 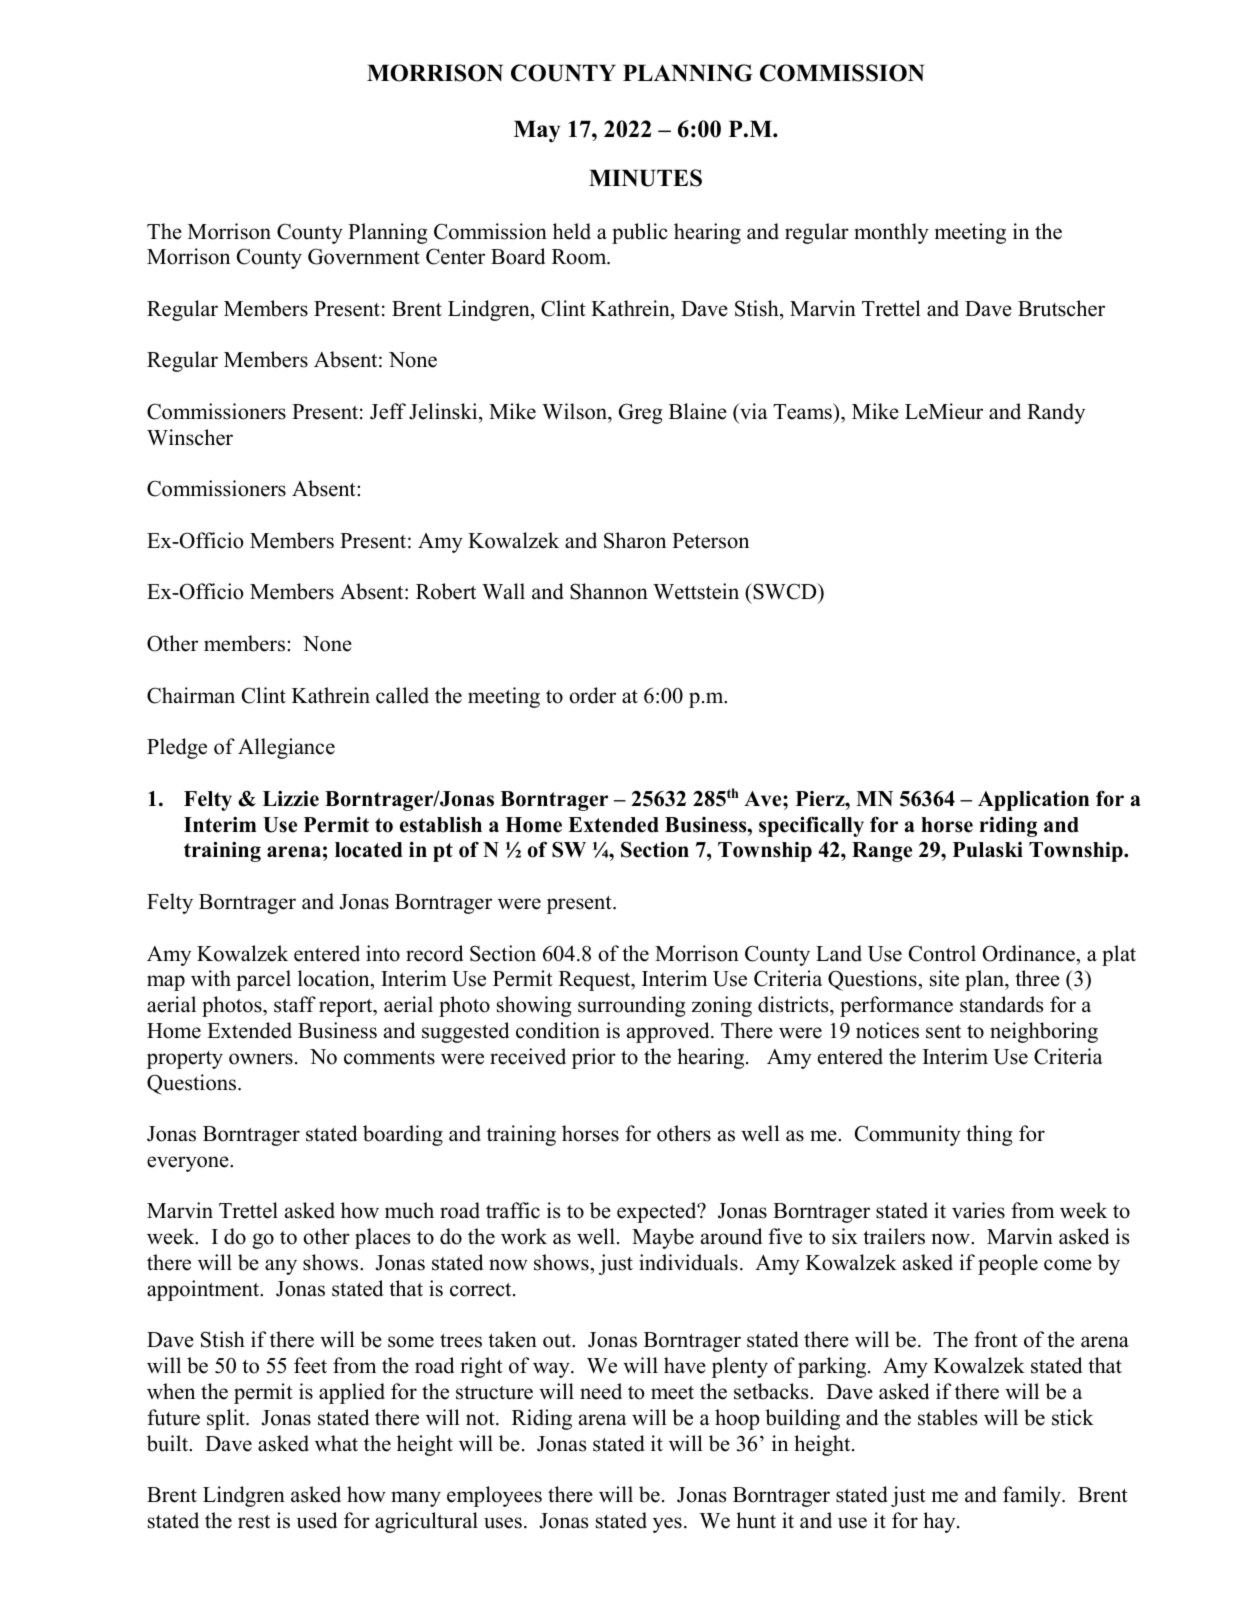 What do you see at coordinates (364, 256) in the image?
I see `Government` at bounding box center [364, 256].
